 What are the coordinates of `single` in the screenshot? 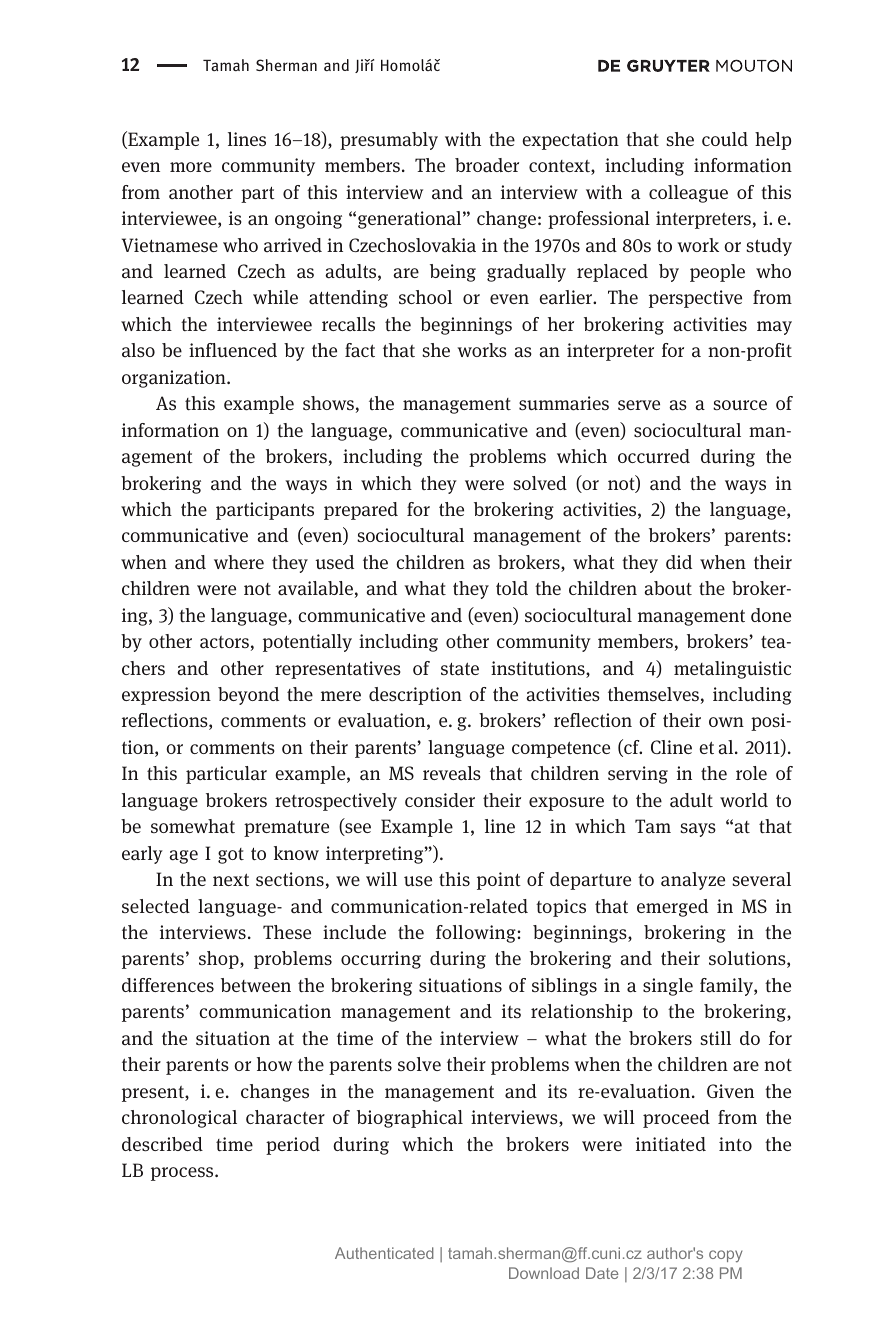 It's located at (668, 987).
